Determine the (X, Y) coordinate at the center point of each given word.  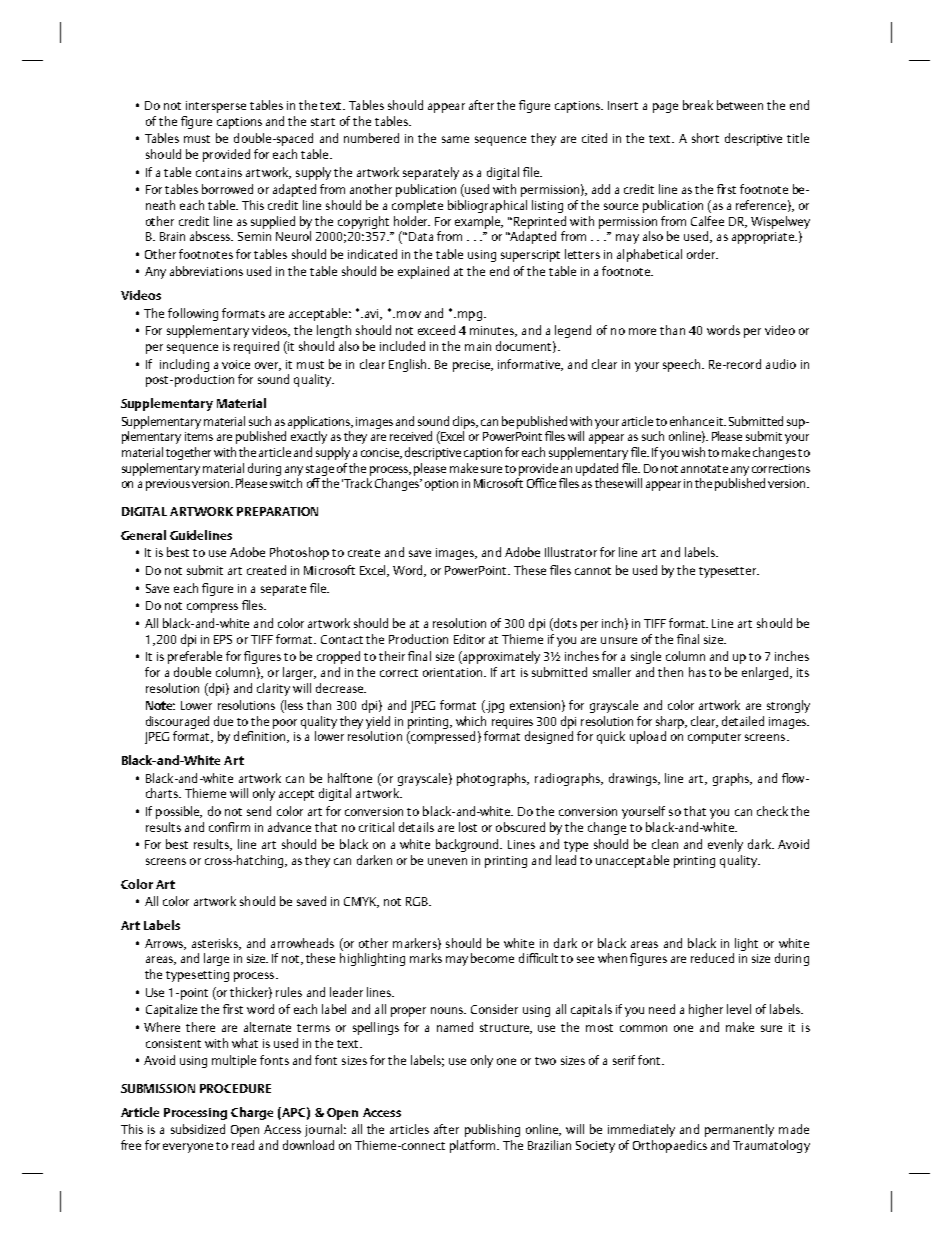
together (188, 453)
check (772, 811)
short (705, 138)
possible (179, 812)
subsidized (198, 1129)
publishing (492, 1130)
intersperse (216, 107)
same (455, 139)
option (441, 485)
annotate (704, 469)
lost (468, 827)
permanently (739, 1130)
